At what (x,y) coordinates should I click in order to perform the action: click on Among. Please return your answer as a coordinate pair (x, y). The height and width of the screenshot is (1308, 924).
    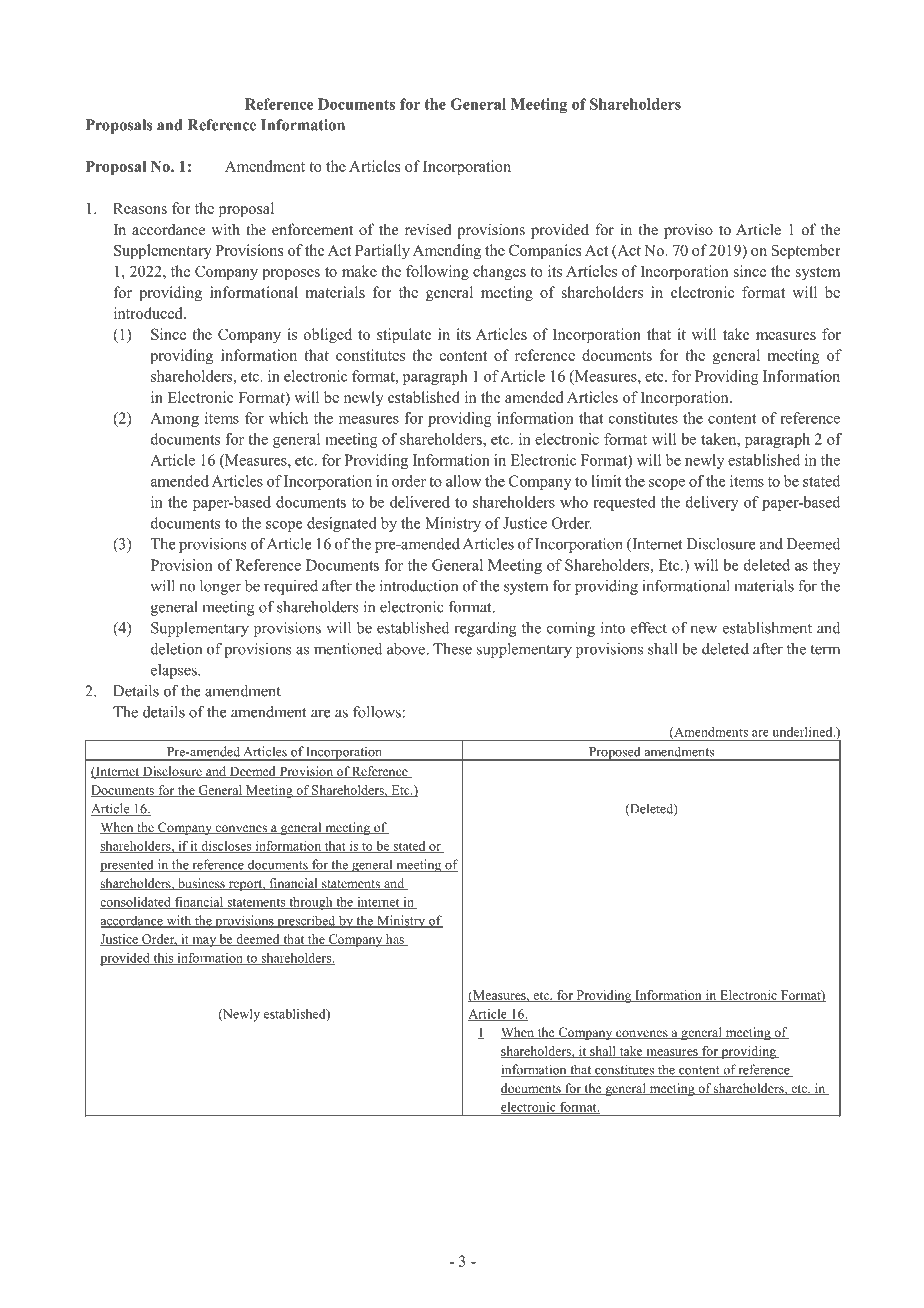
    Looking at the image, I should click on (174, 419).
